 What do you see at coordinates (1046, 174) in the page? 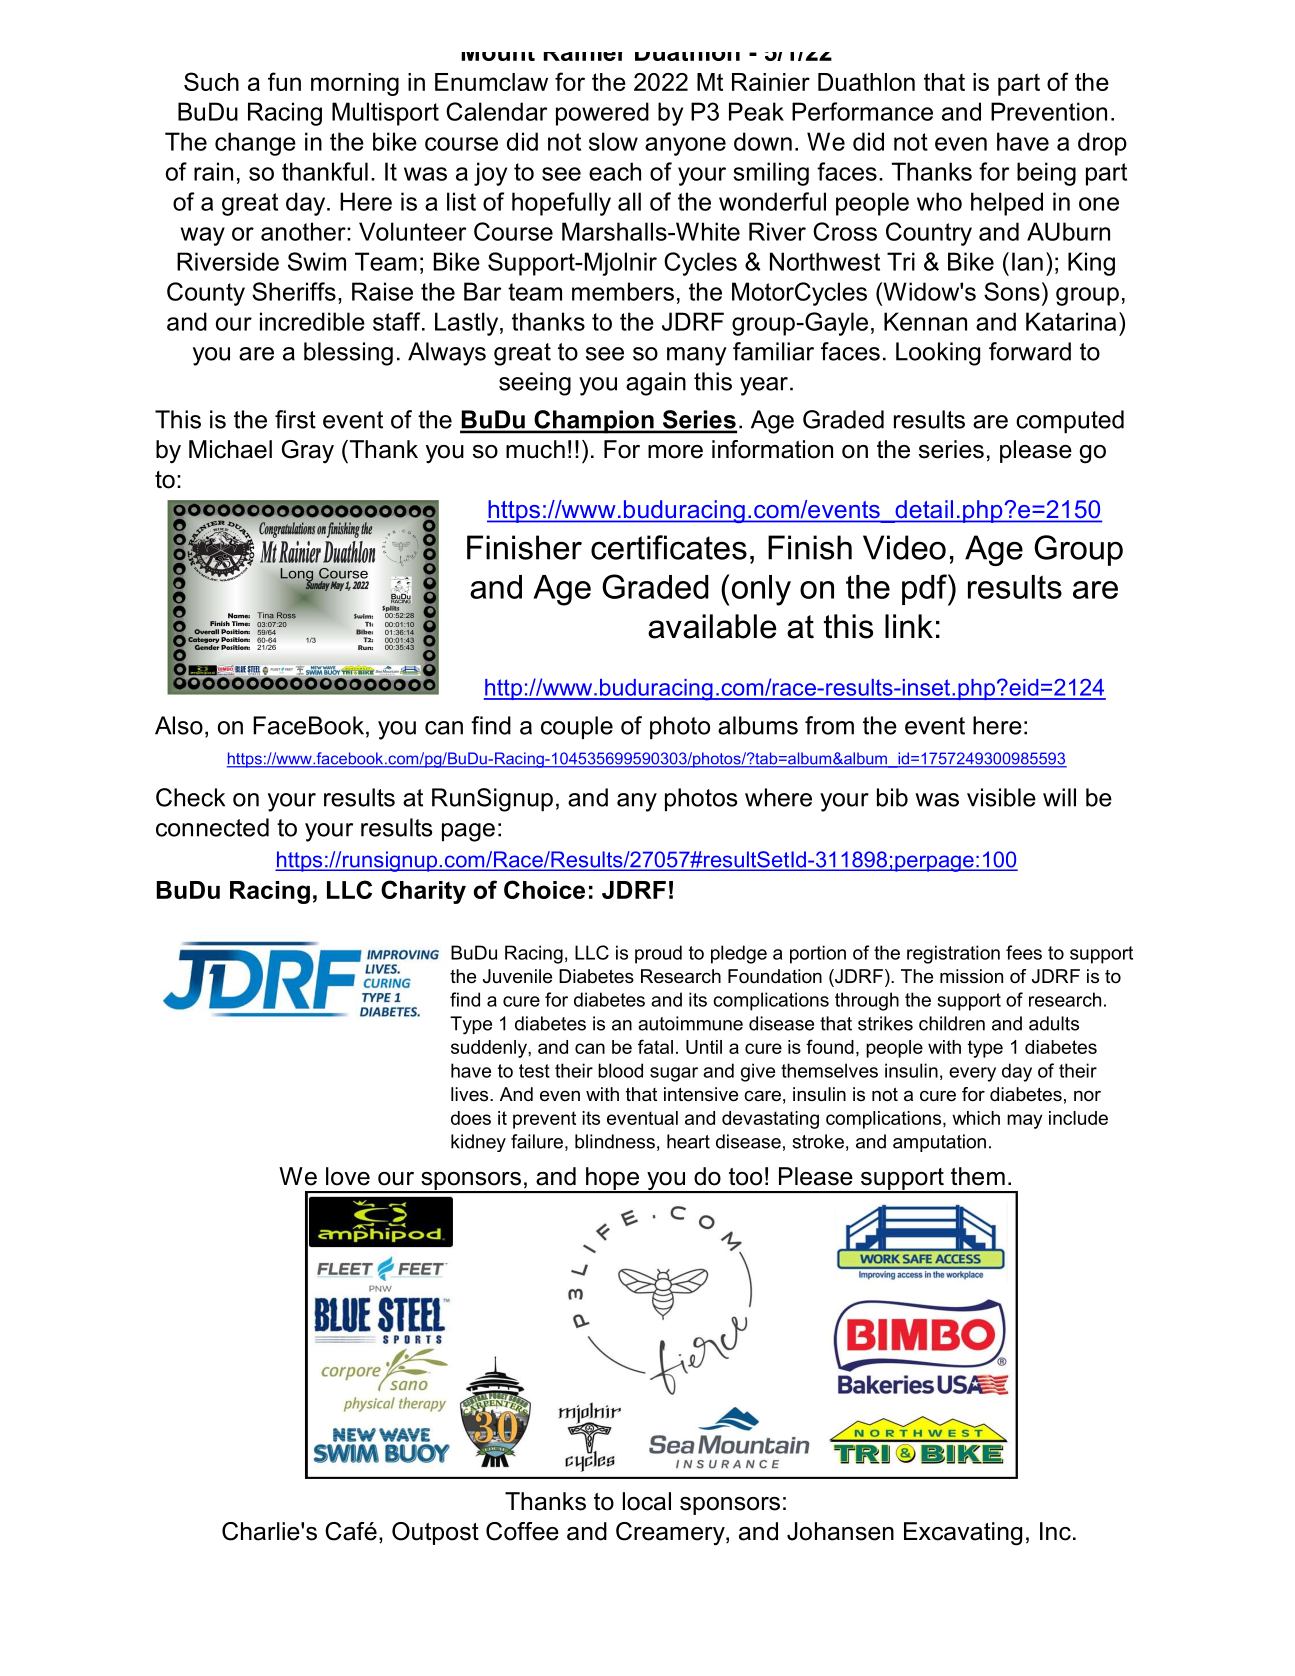
I see `being` at bounding box center [1046, 174].
